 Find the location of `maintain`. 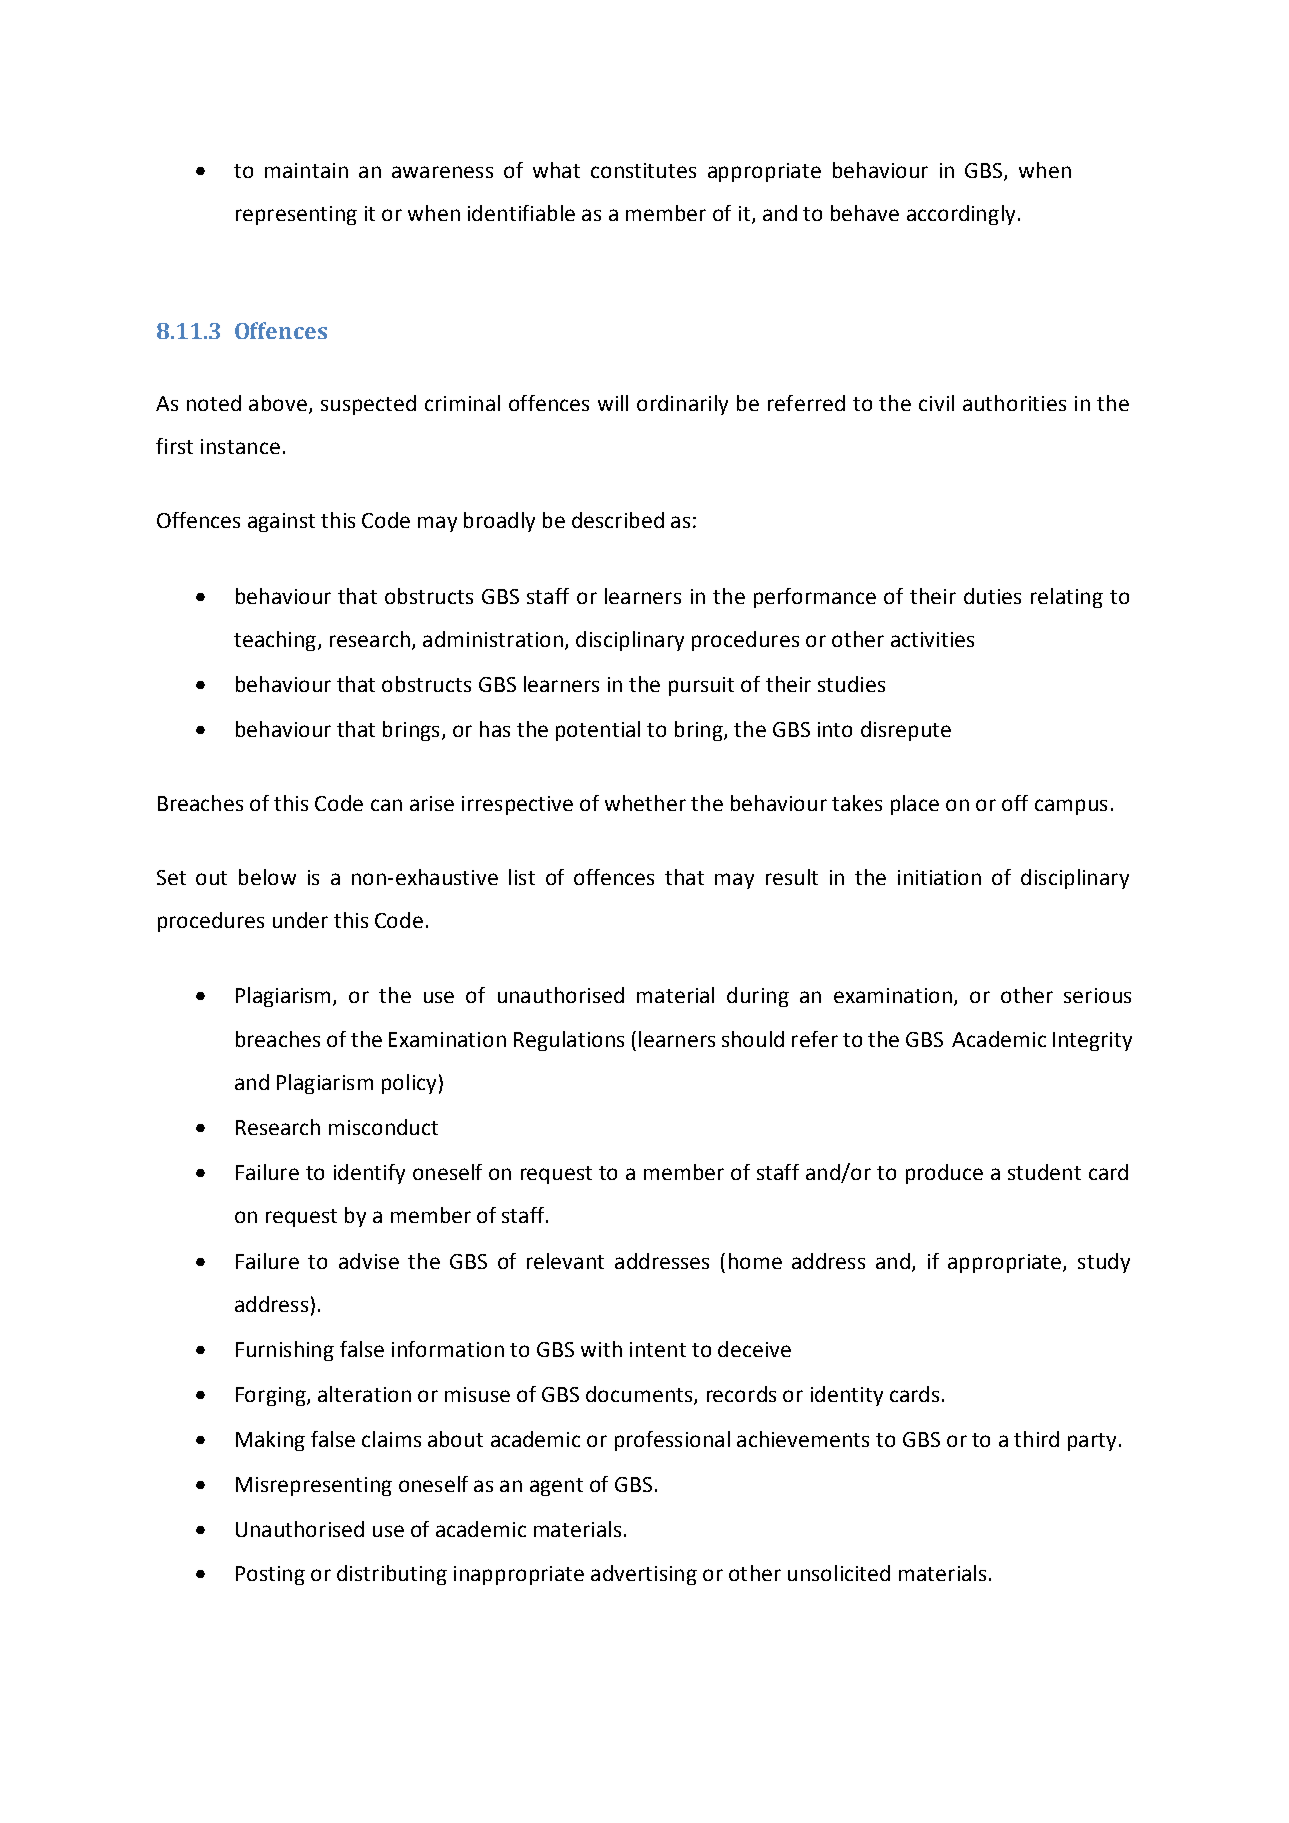

maintain is located at coordinates (306, 170).
